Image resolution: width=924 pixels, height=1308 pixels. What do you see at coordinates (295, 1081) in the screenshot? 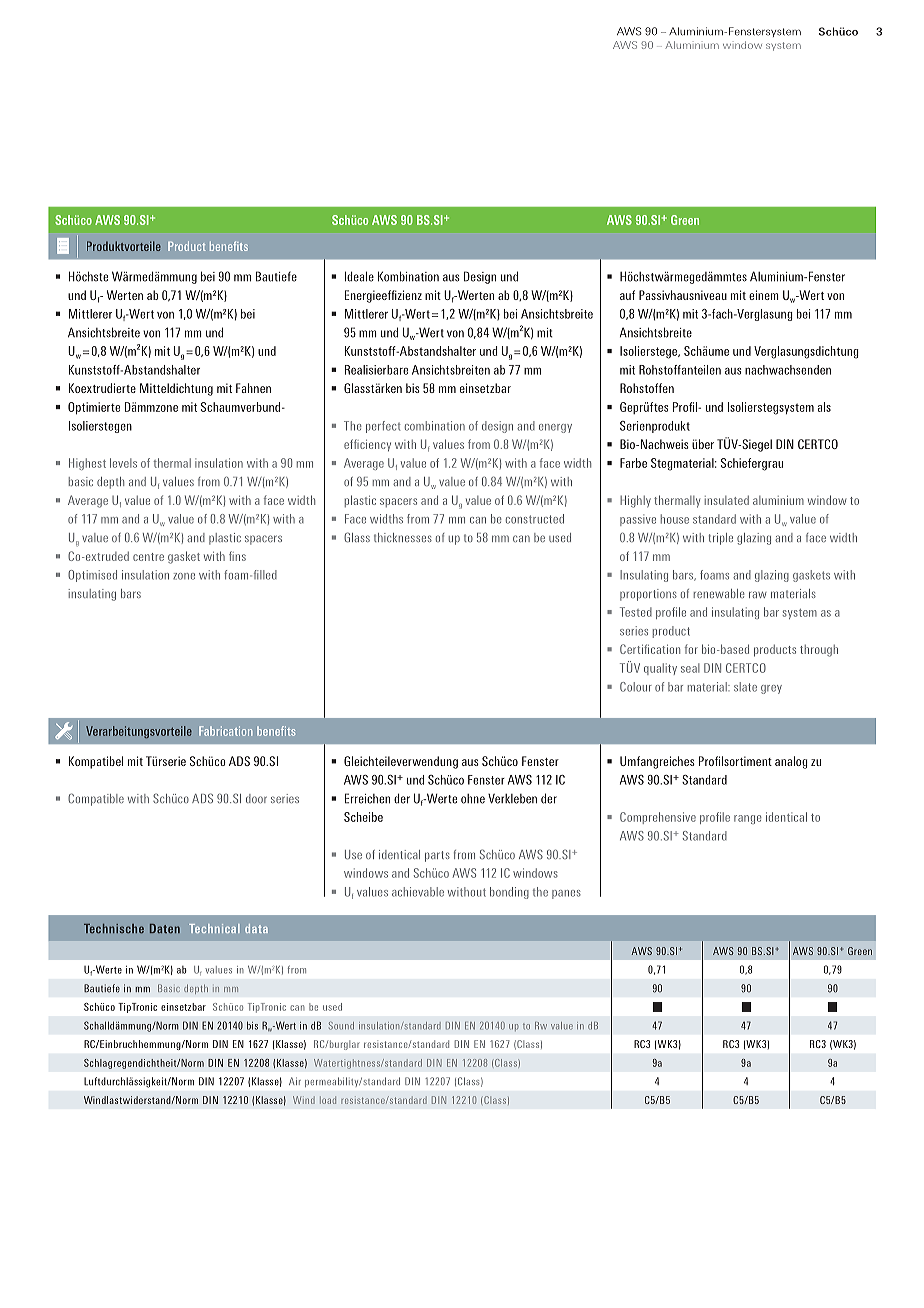
I see `Air` at bounding box center [295, 1081].
